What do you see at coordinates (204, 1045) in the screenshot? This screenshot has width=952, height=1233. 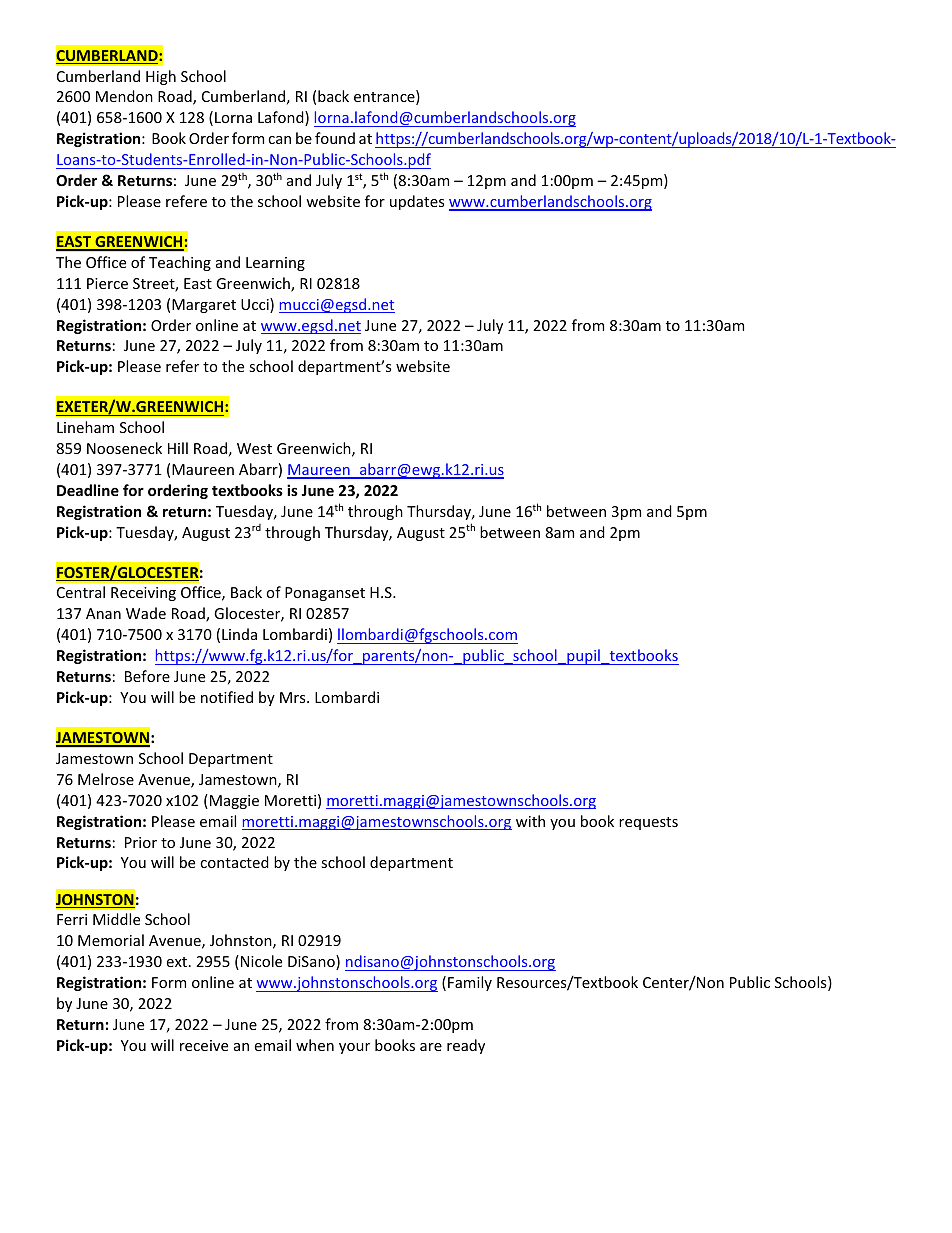 I see `receive` at bounding box center [204, 1045].
